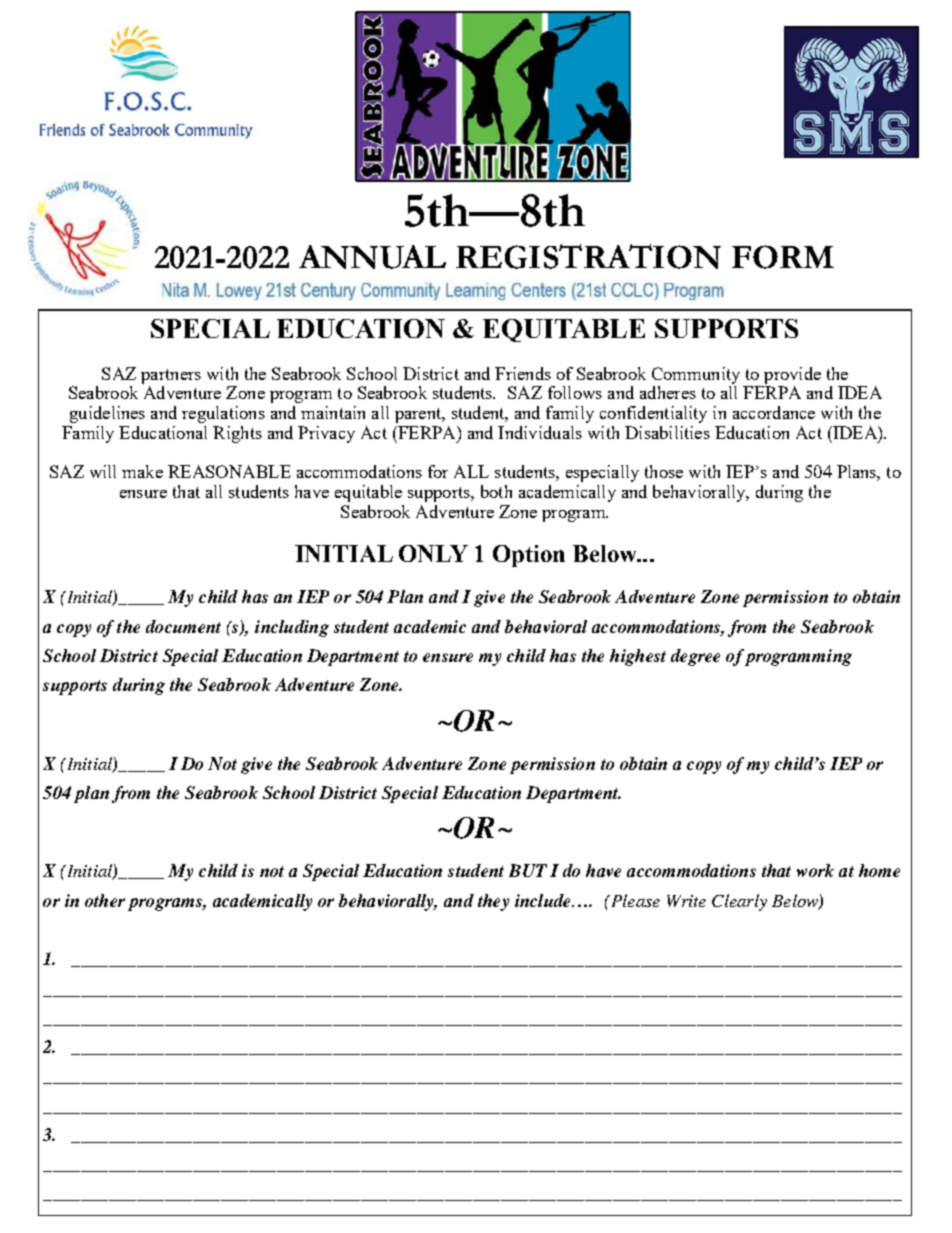  Describe the element at coordinates (774, 412) in the image. I see `accordance` at that location.
